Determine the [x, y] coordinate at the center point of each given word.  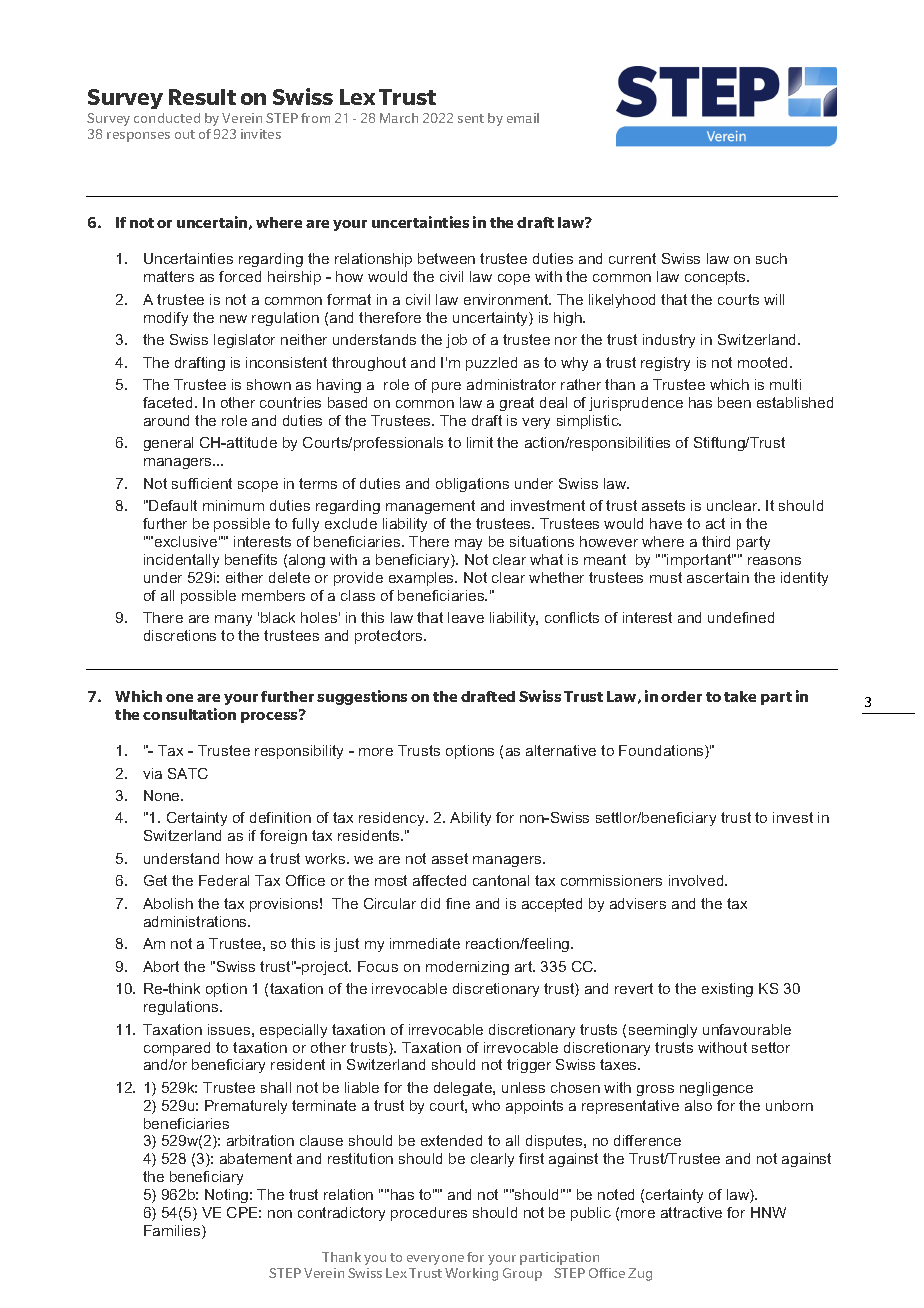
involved [697, 880]
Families [173, 1232]
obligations [472, 485]
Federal [224, 880]
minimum [233, 505]
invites [261, 134]
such [771, 258]
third [716, 541]
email [523, 118]
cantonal [501, 880]
